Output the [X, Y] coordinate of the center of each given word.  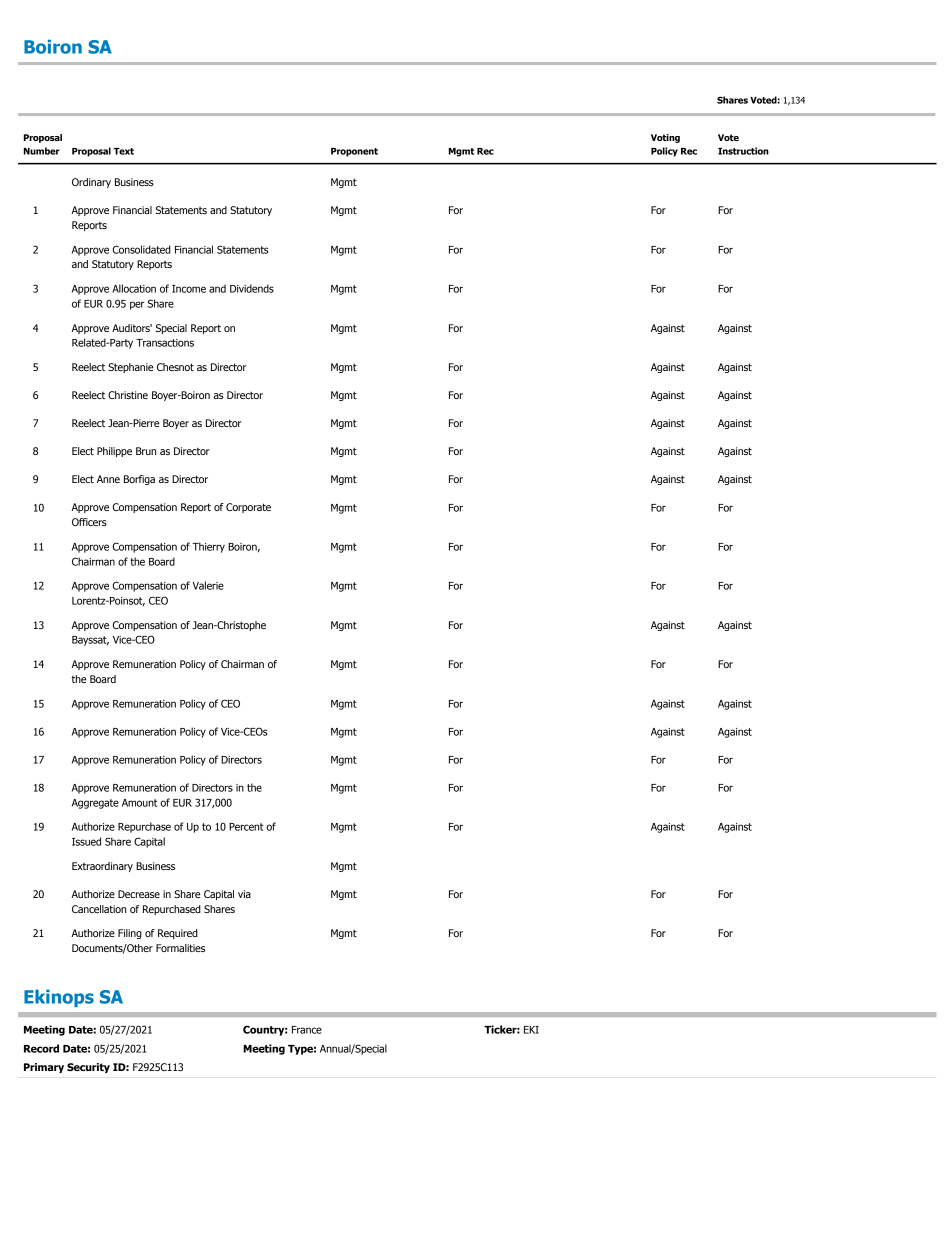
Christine [128, 395]
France [307, 1030]
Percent [246, 827]
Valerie [208, 585]
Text [124, 151]
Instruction [743, 151]
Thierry [208, 547]
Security [88, 1068]
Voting [665, 138]
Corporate [248, 508]
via [244, 894]
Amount [140, 803]
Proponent [354, 152]
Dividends [252, 288]
